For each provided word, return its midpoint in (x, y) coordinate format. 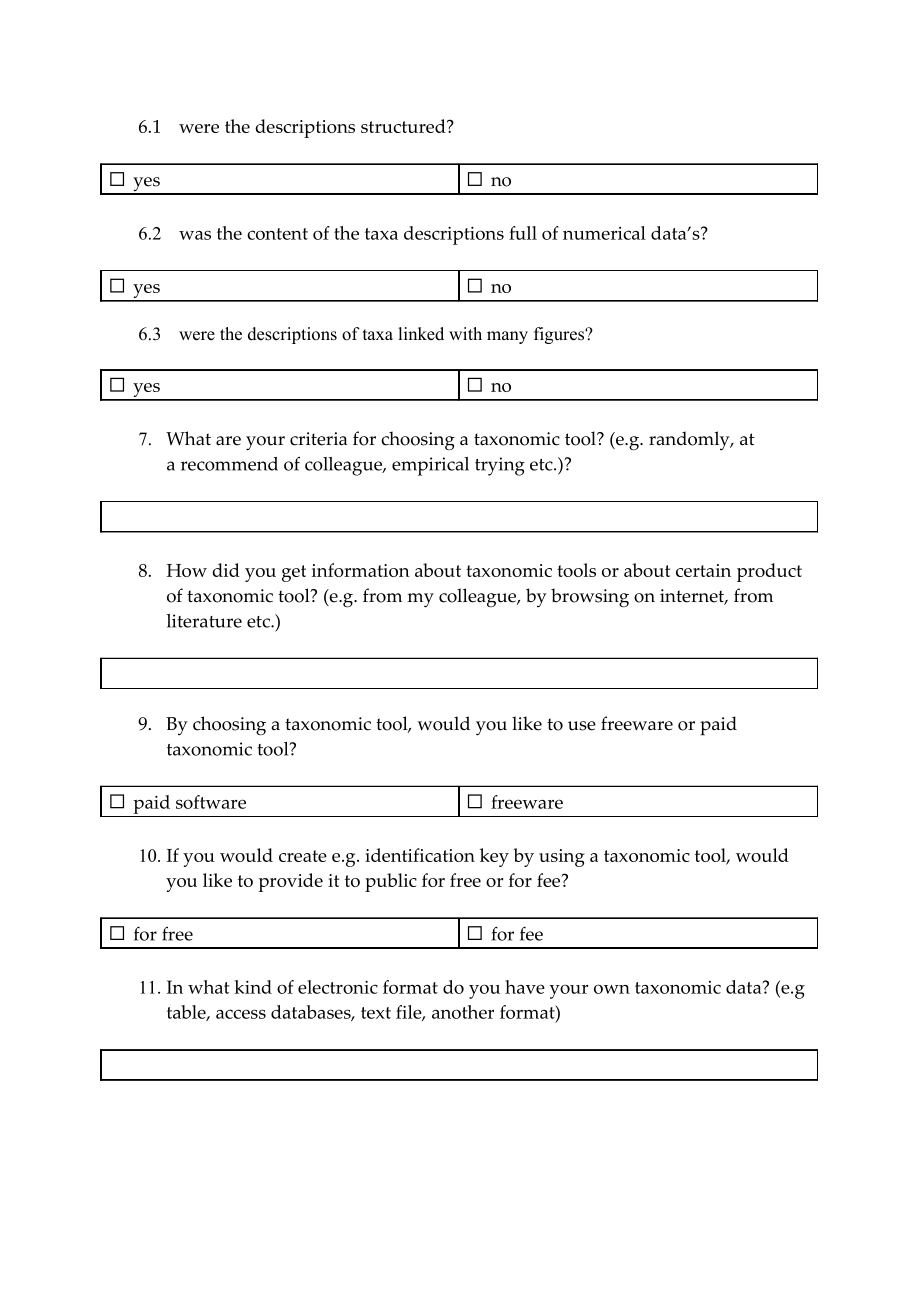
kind (253, 987)
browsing (590, 598)
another (463, 1012)
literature (204, 621)
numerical (604, 233)
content (277, 234)
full (523, 233)
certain (703, 570)
